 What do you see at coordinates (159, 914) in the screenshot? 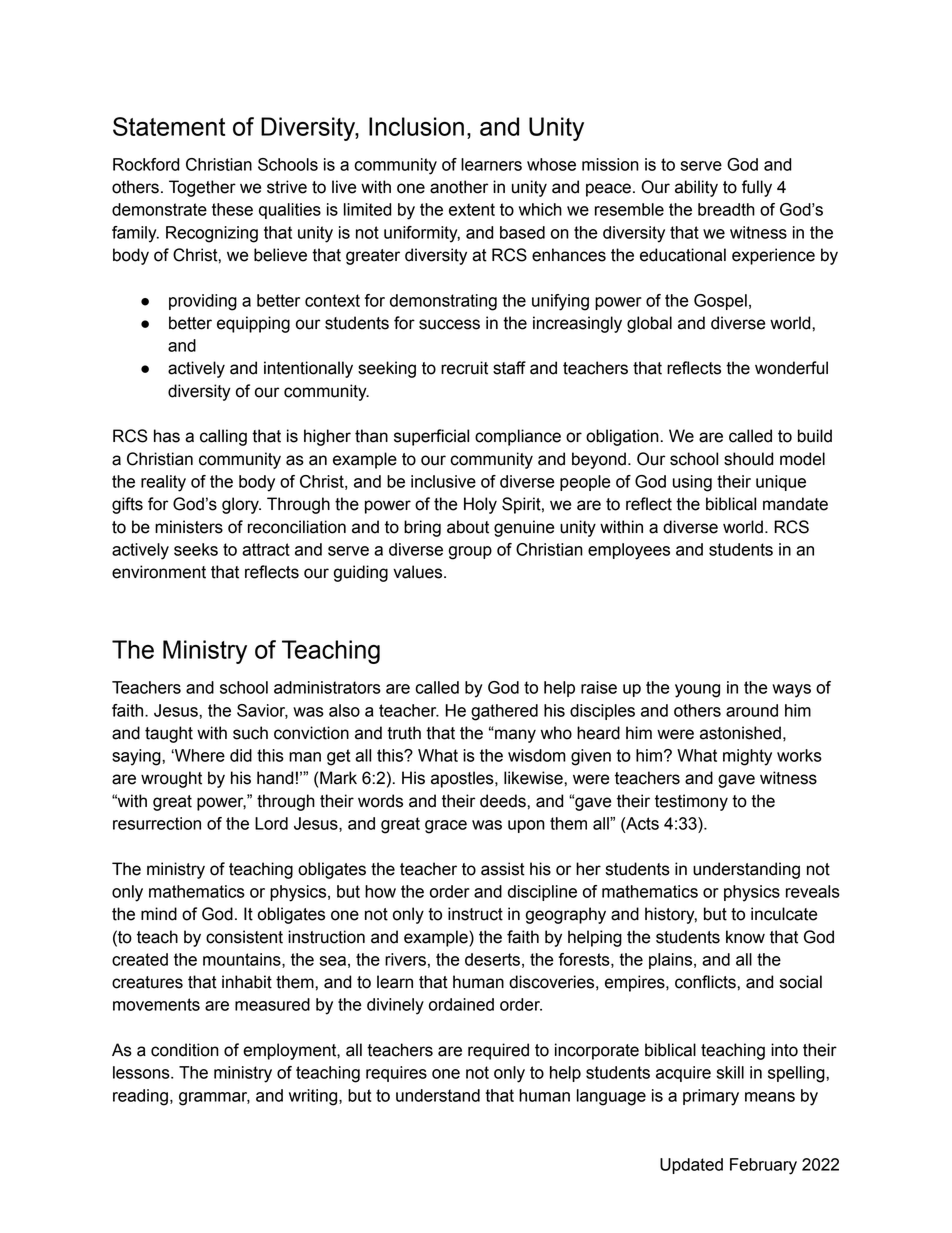
I see `mind` at bounding box center [159, 914].
